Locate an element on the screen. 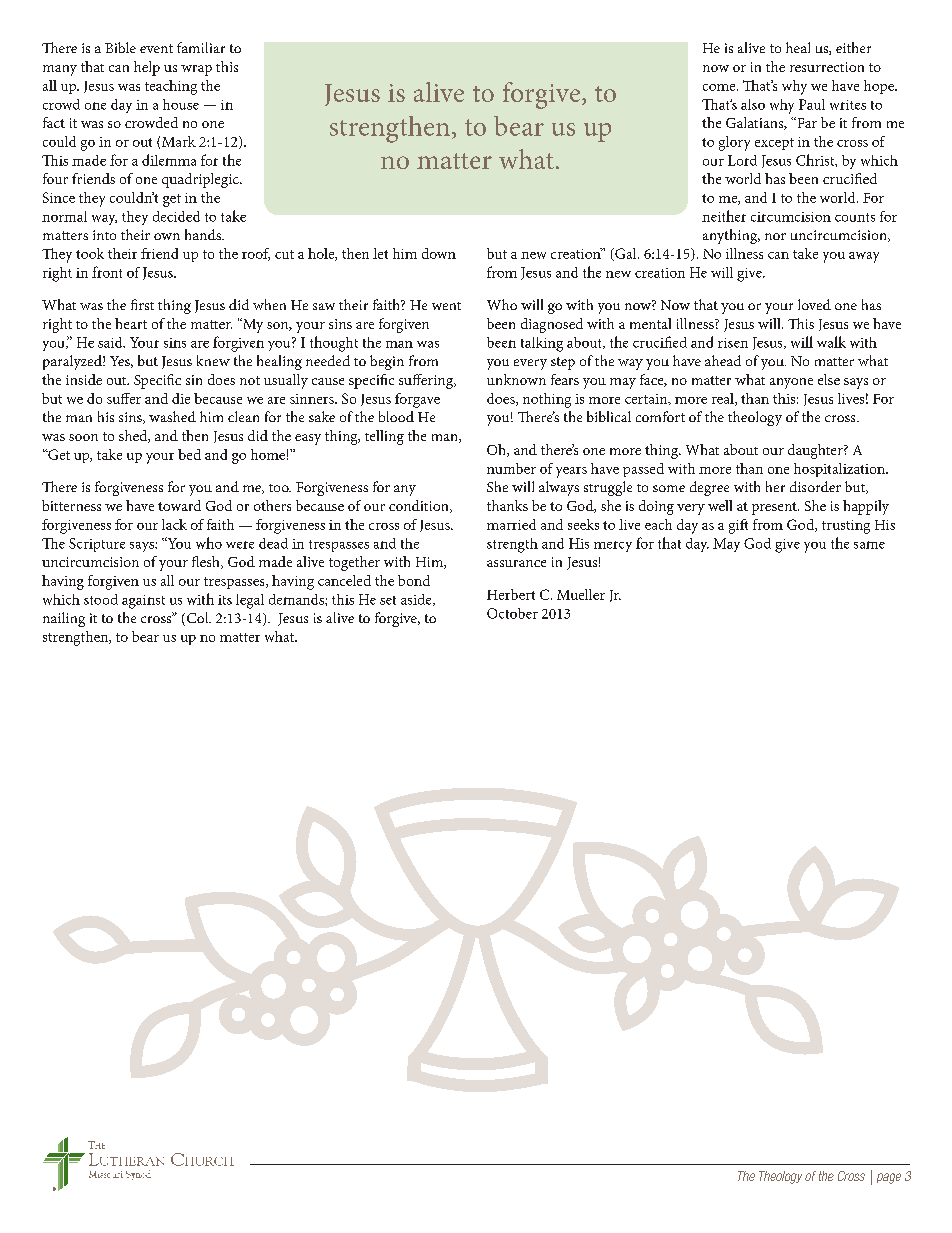  number is located at coordinates (511, 468).
